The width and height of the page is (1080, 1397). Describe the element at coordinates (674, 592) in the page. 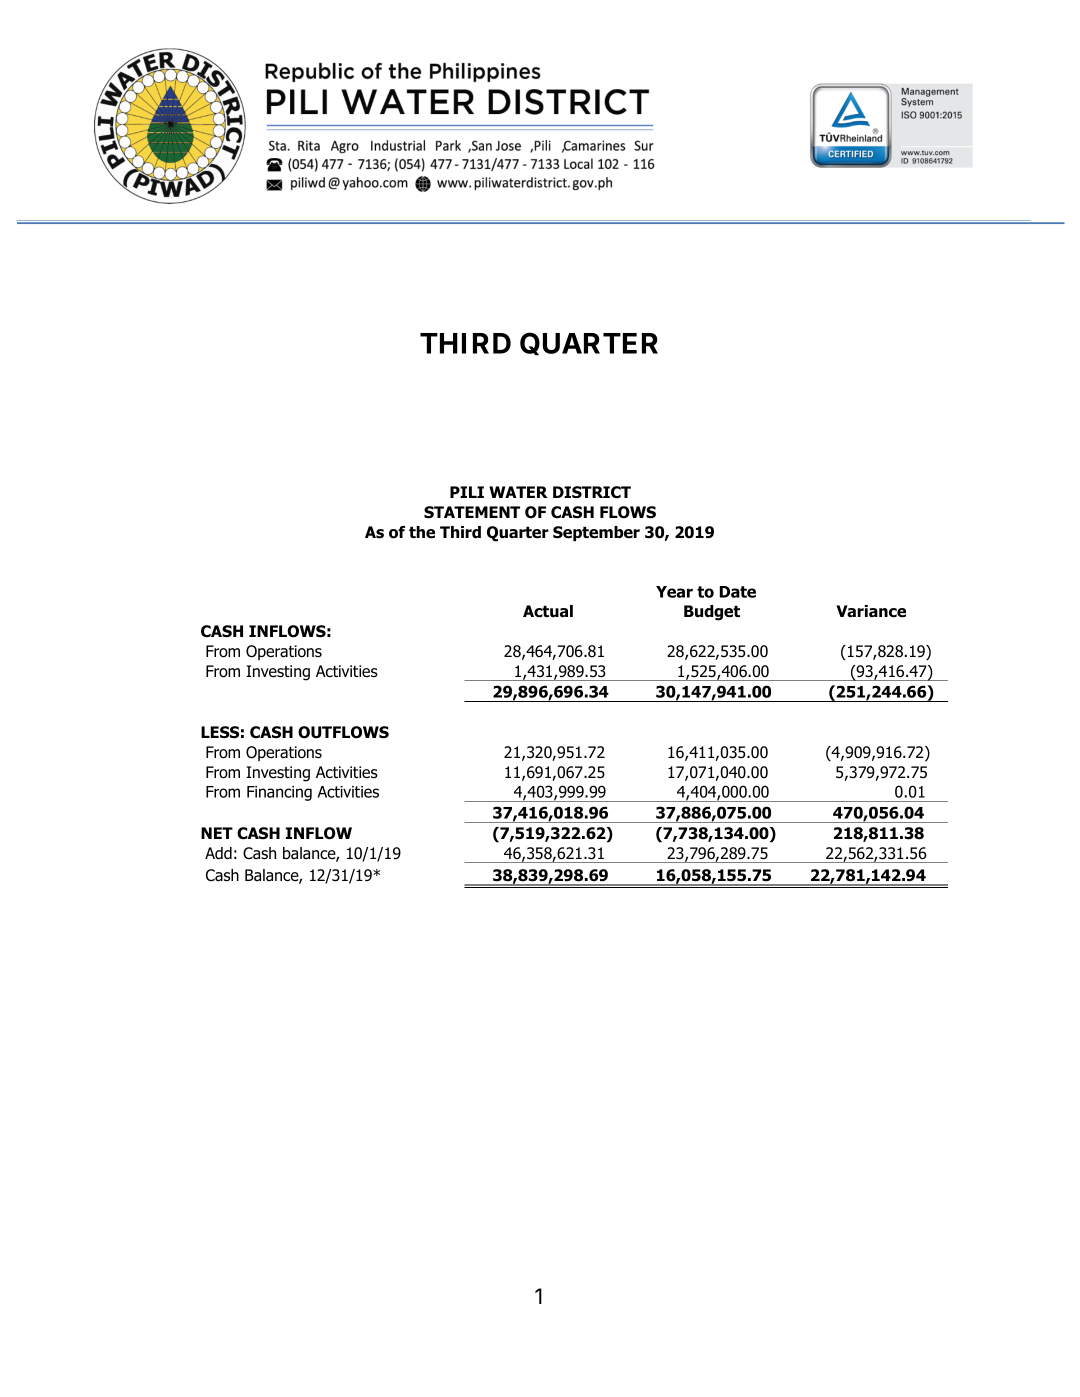

I see `Year` at that location.
